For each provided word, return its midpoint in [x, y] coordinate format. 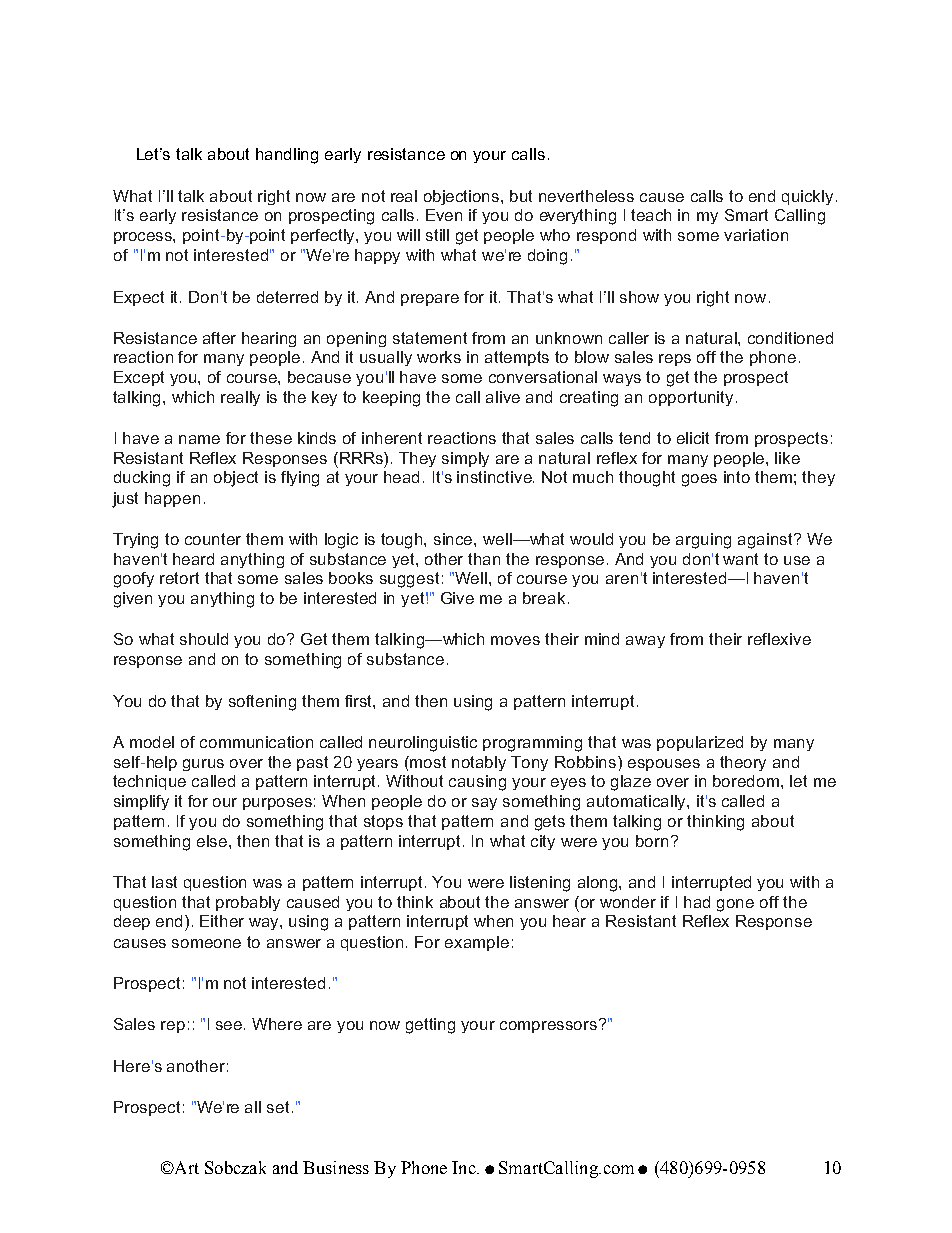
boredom [747, 781]
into [737, 477]
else [213, 841]
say [484, 804]
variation [756, 235]
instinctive [495, 477]
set [278, 1107]
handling [287, 156]
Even [444, 215]
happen [172, 499]
